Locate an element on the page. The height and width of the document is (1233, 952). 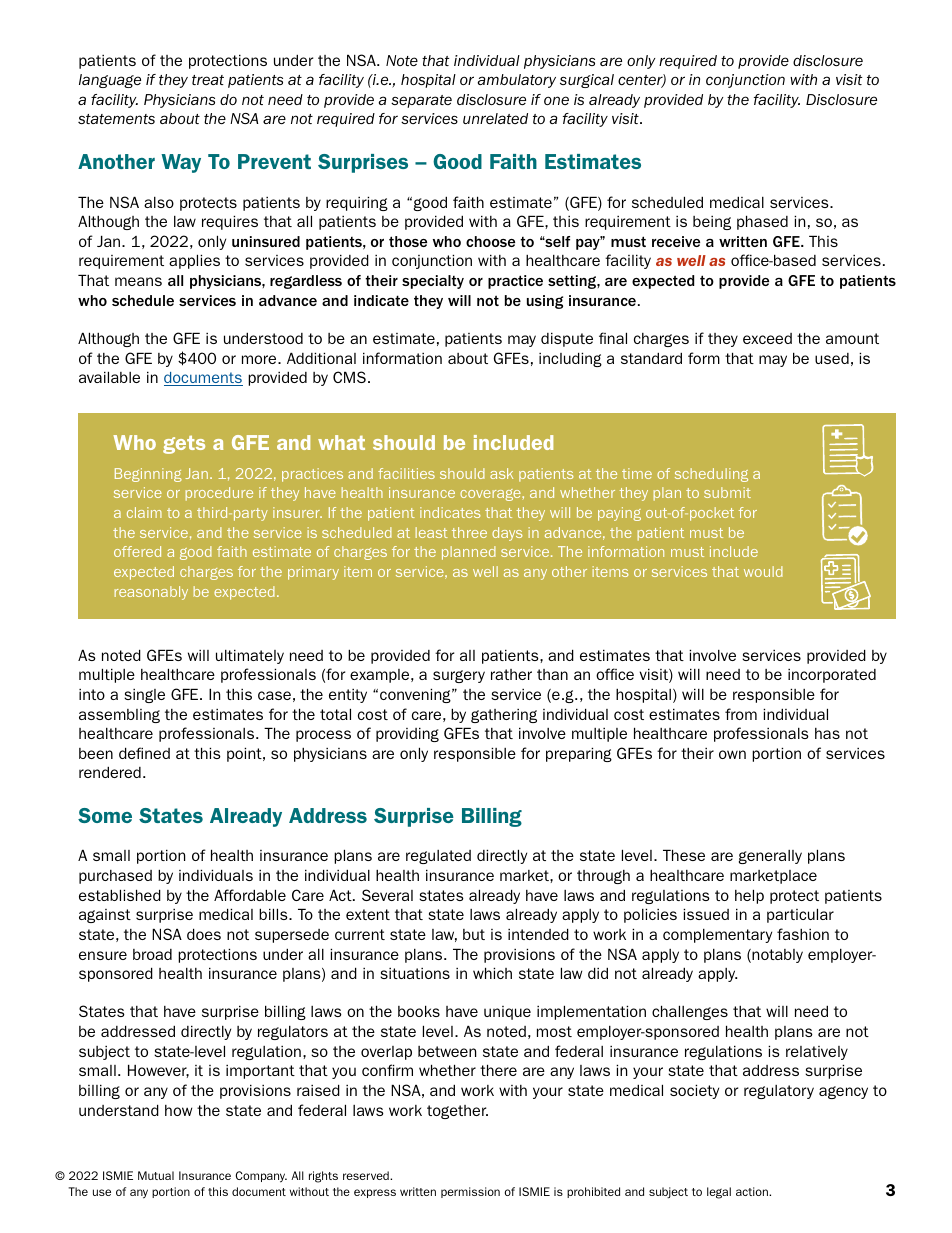
does is located at coordinates (204, 934).
